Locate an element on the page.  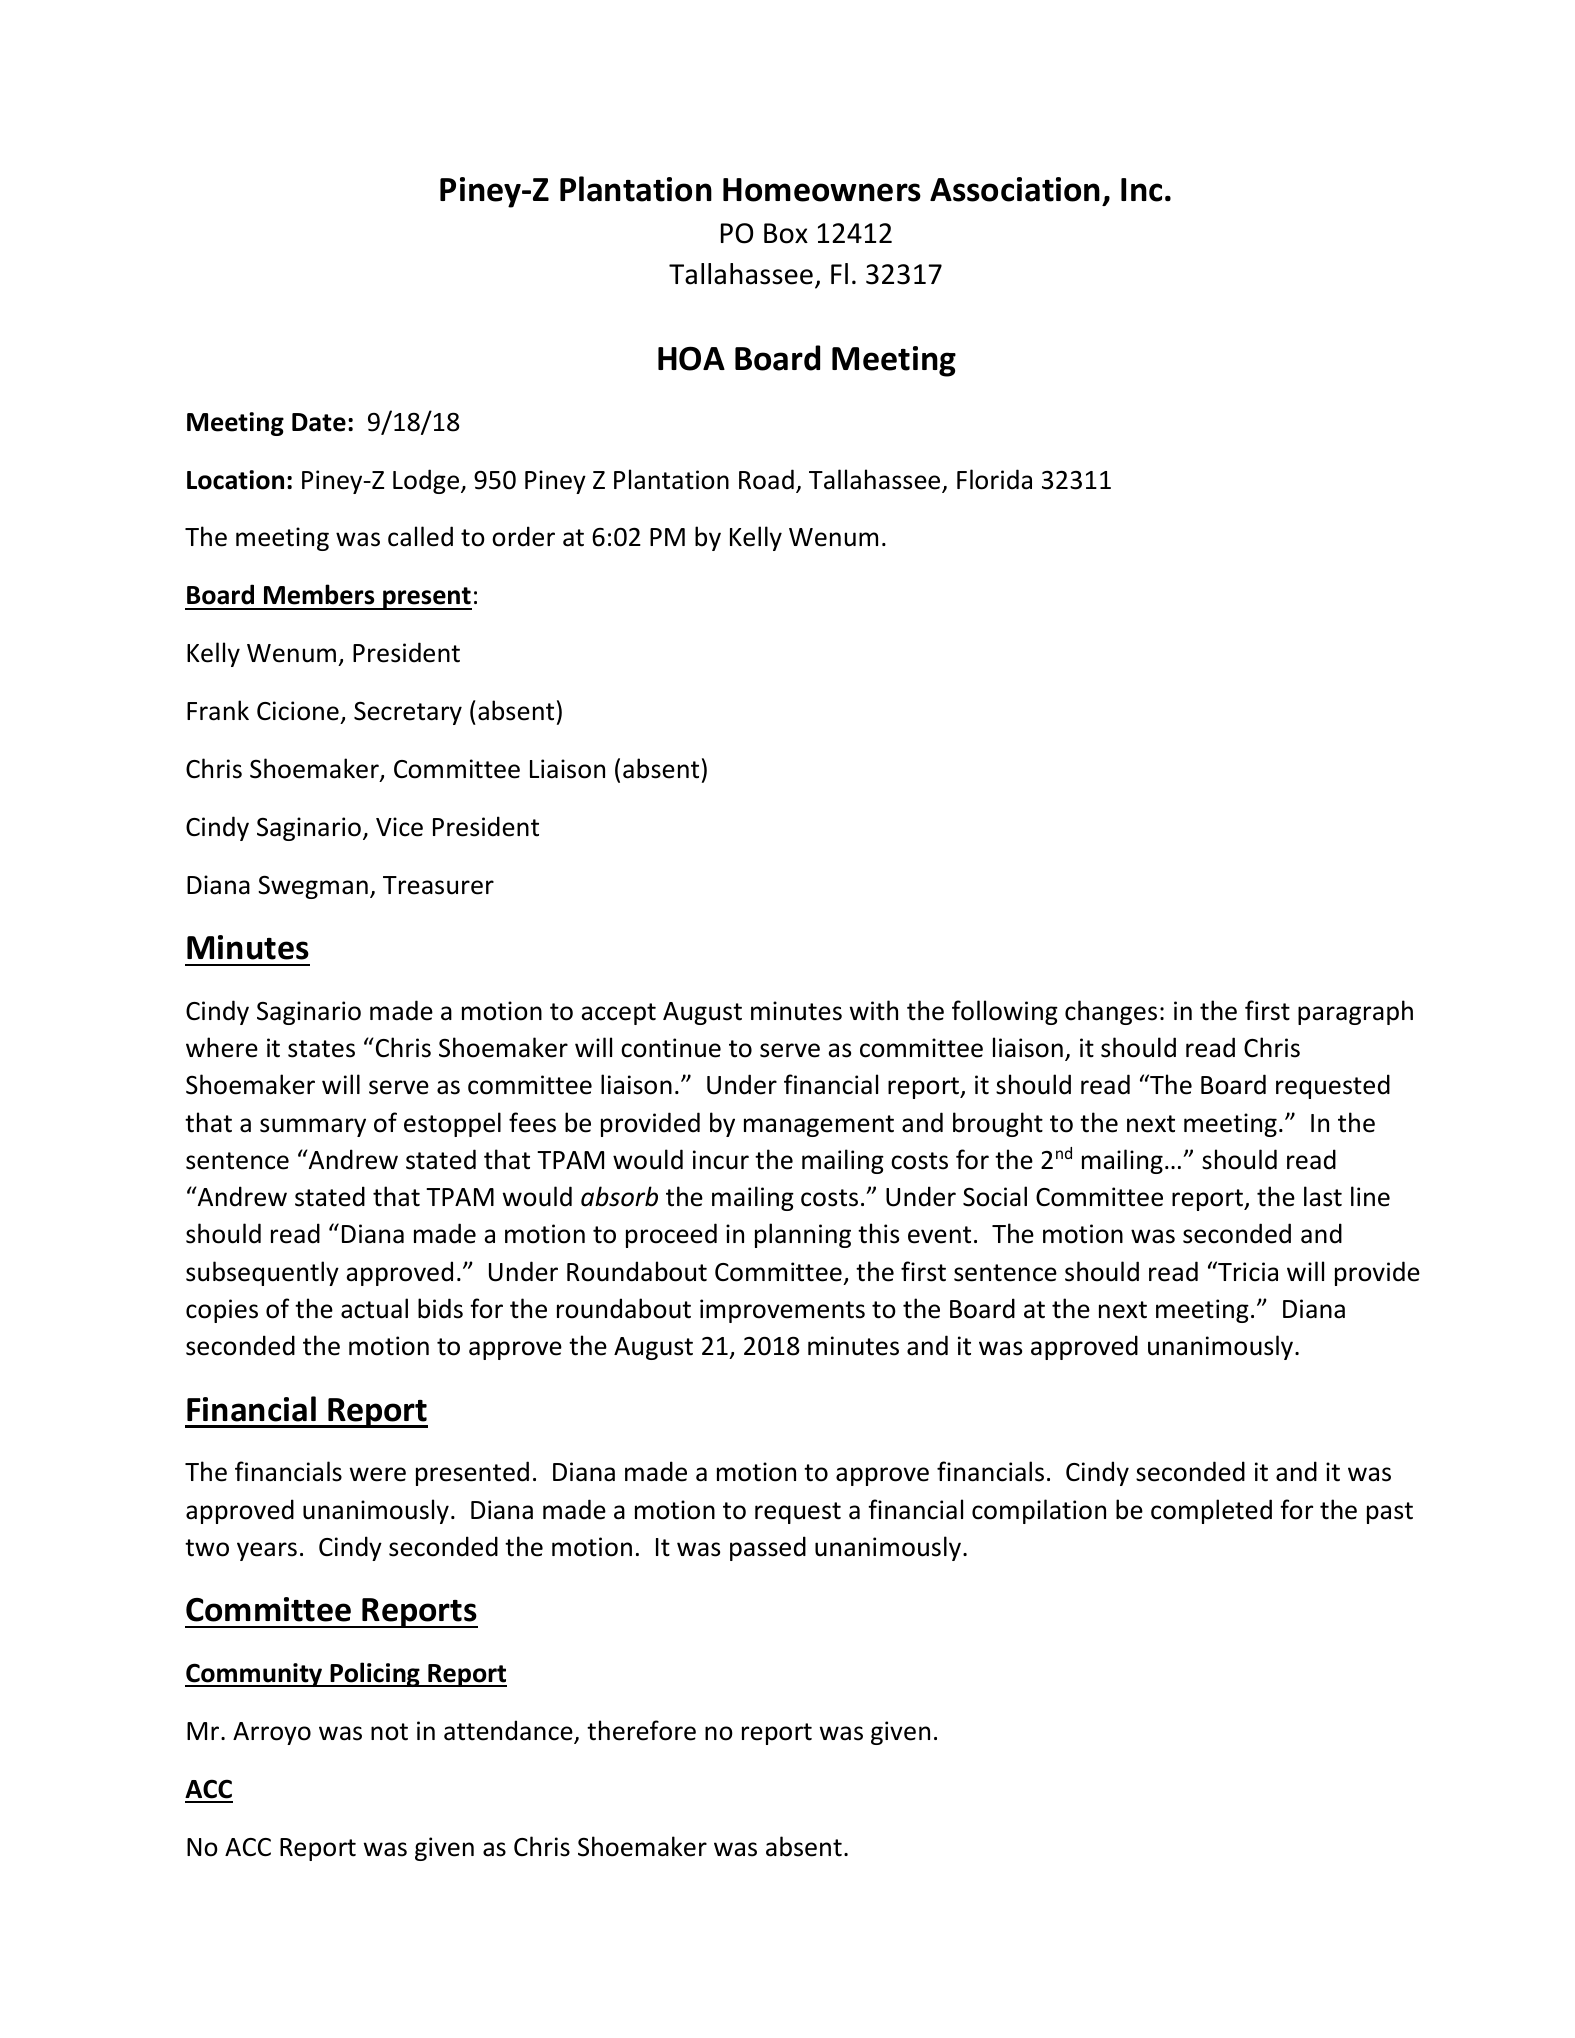
Box is located at coordinates (786, 233).
